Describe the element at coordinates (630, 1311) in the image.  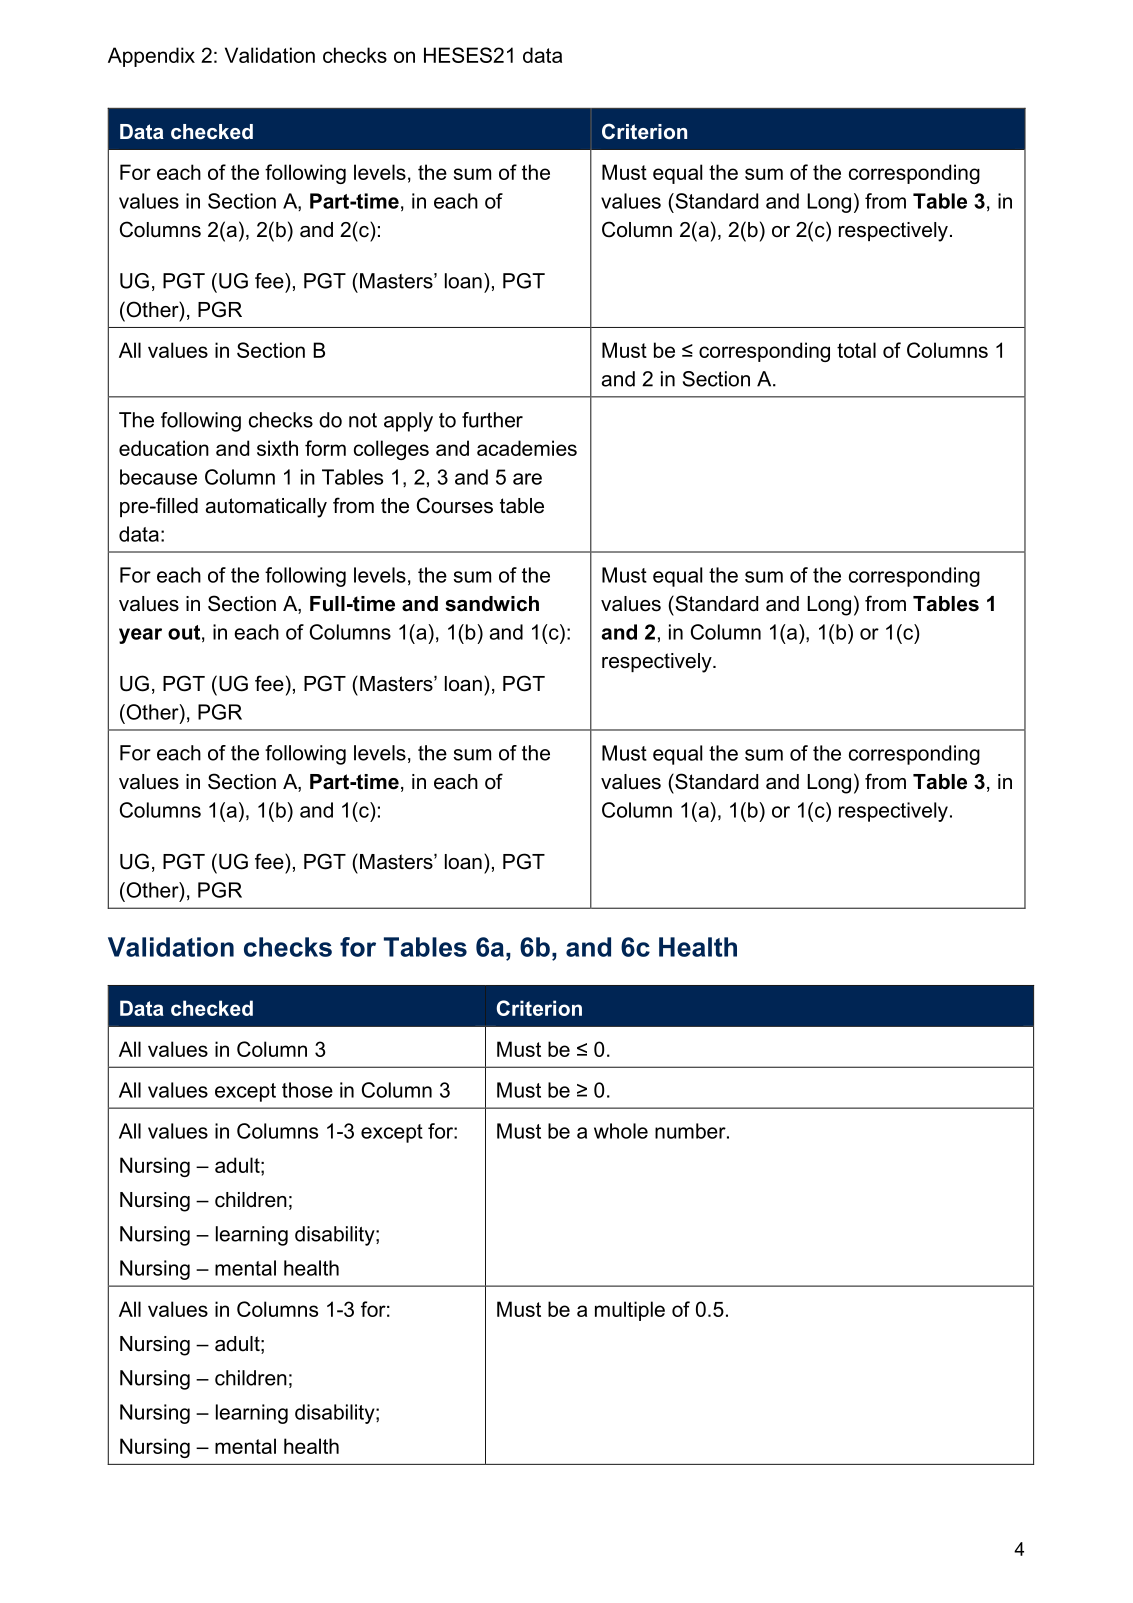
I see `multiple` at that location.
